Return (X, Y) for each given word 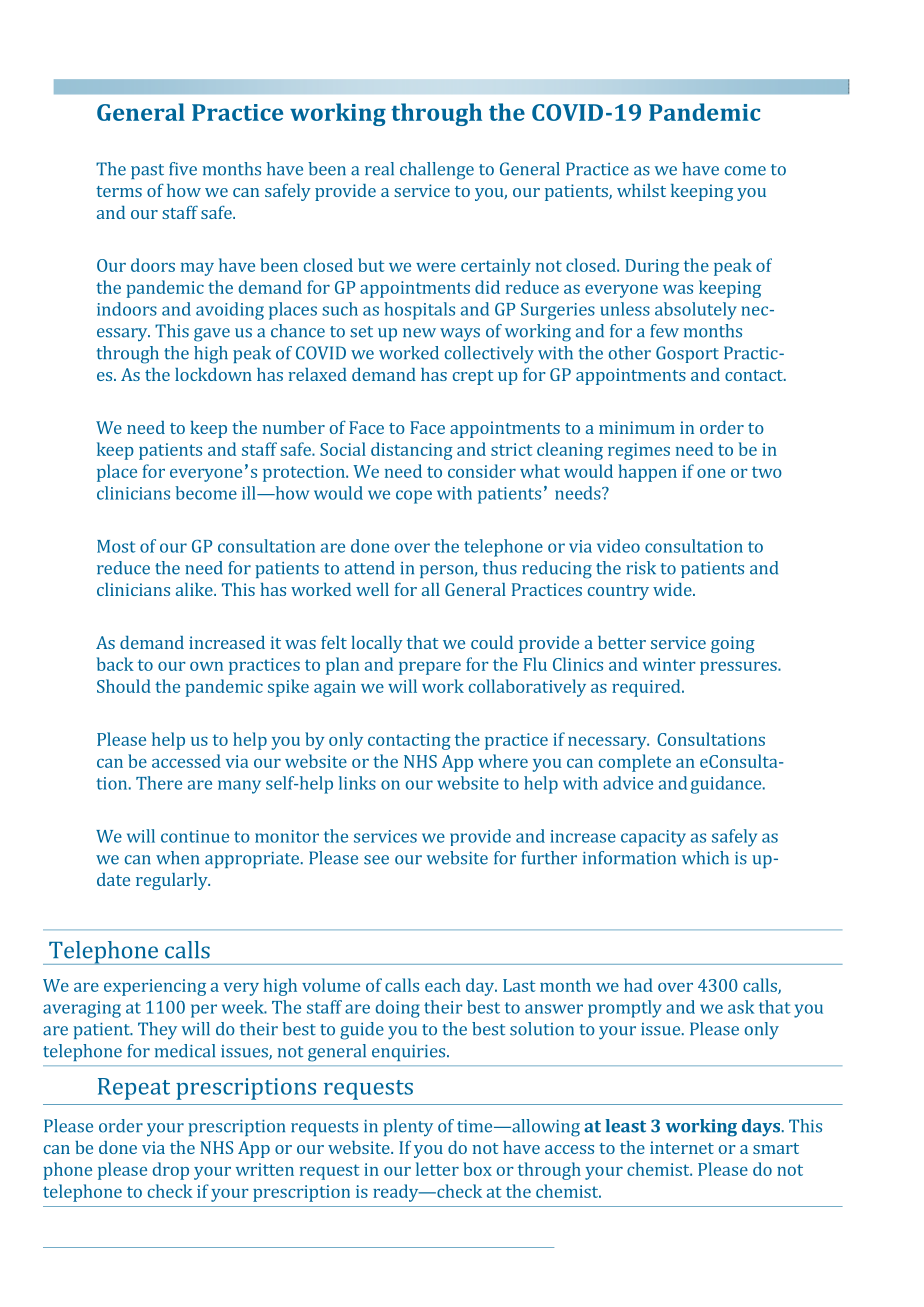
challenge (437, 171)
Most (116, 546)
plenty (408, 1127)
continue (195, 836)
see (376, 860)
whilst (641, 190)
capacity (653, 838)
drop (171, 1171)
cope (414, 497)
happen (647, 473)
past (147, 171)
